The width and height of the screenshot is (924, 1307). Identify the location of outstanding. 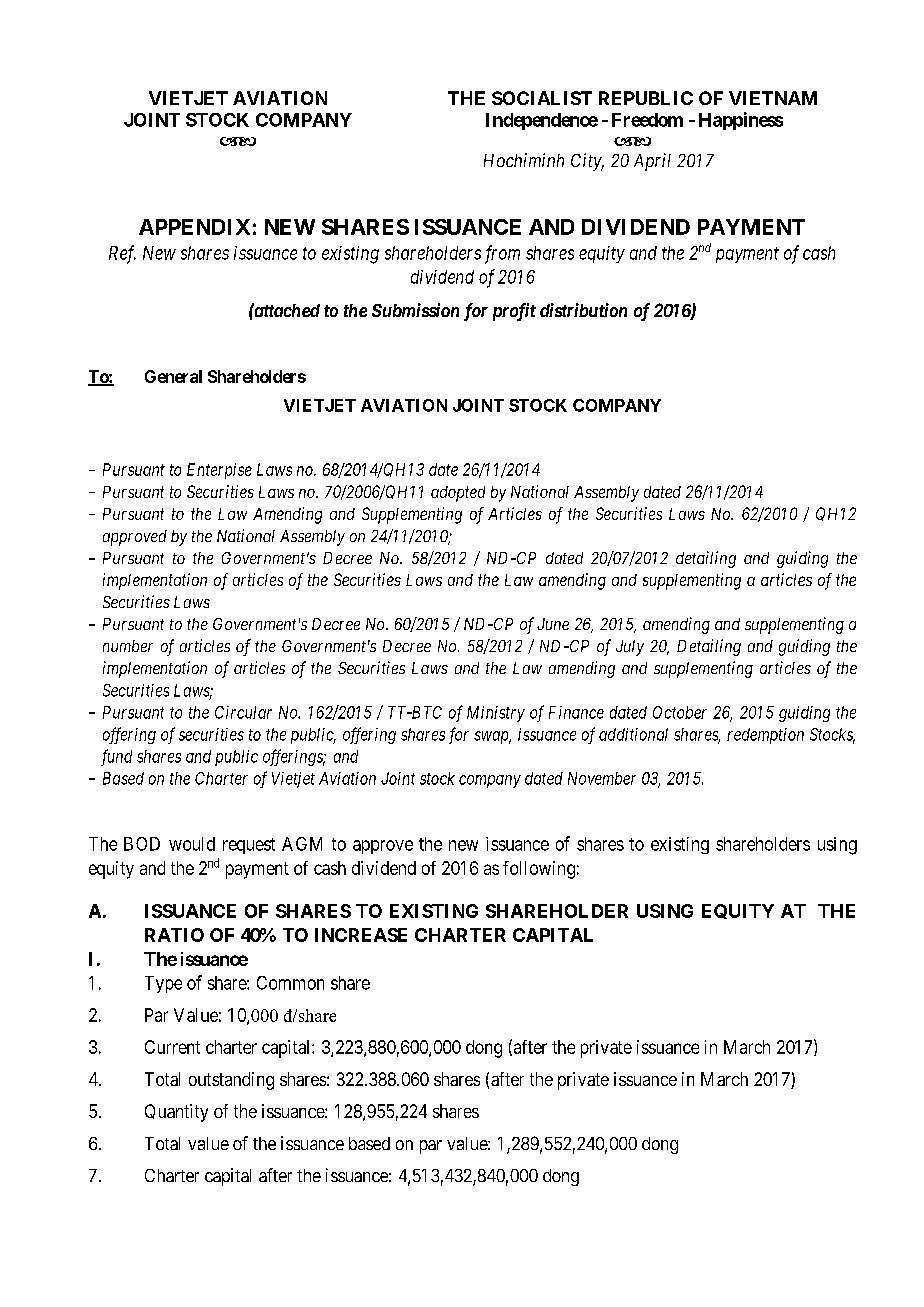
(231, 1081).
